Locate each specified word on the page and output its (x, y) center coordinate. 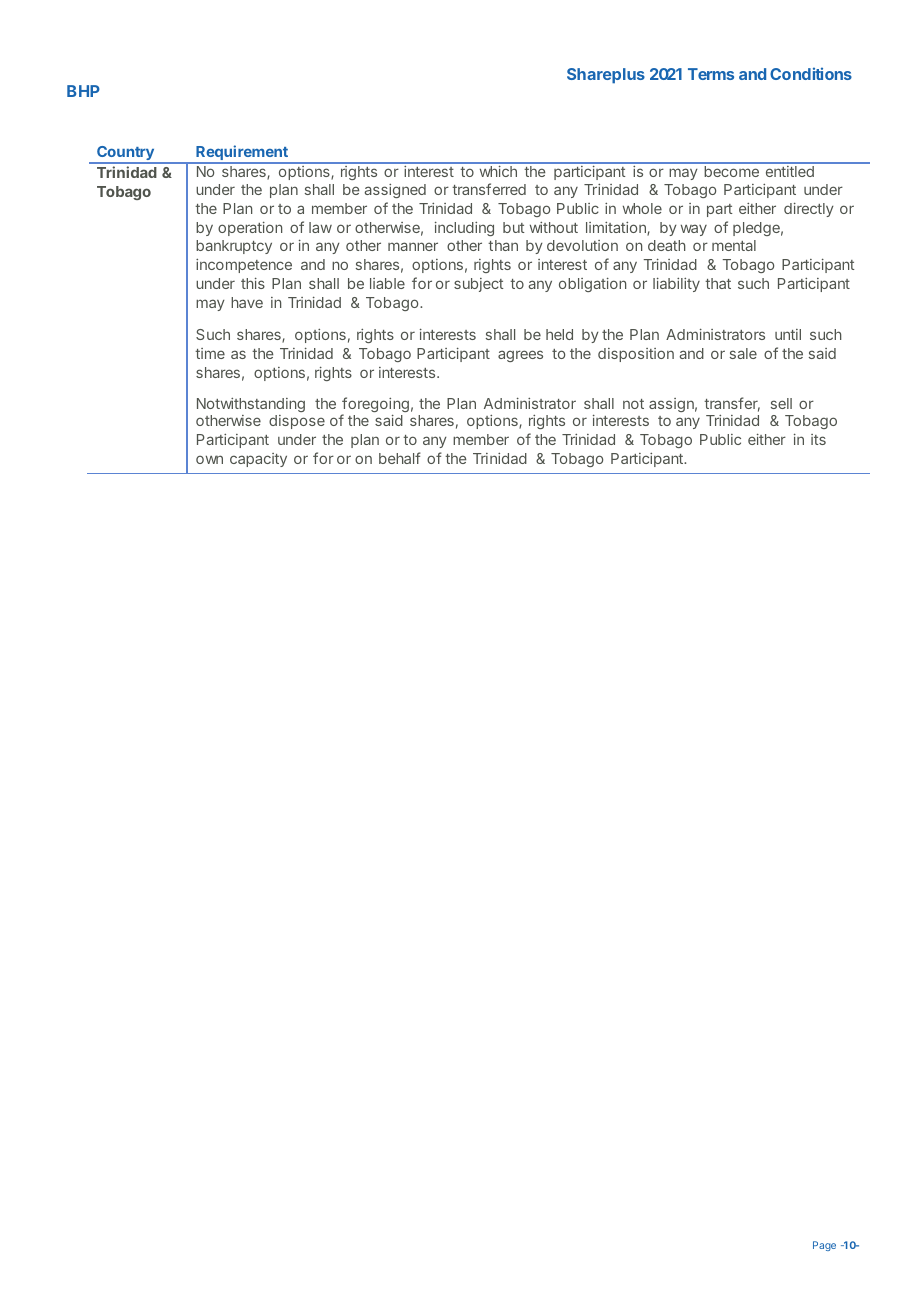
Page (824, 1246)
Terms (711, 74)
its (818, 439)
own (209, 459)
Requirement (242, 154)
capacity (258, 460)
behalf (400, 458)
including (464, 229)
